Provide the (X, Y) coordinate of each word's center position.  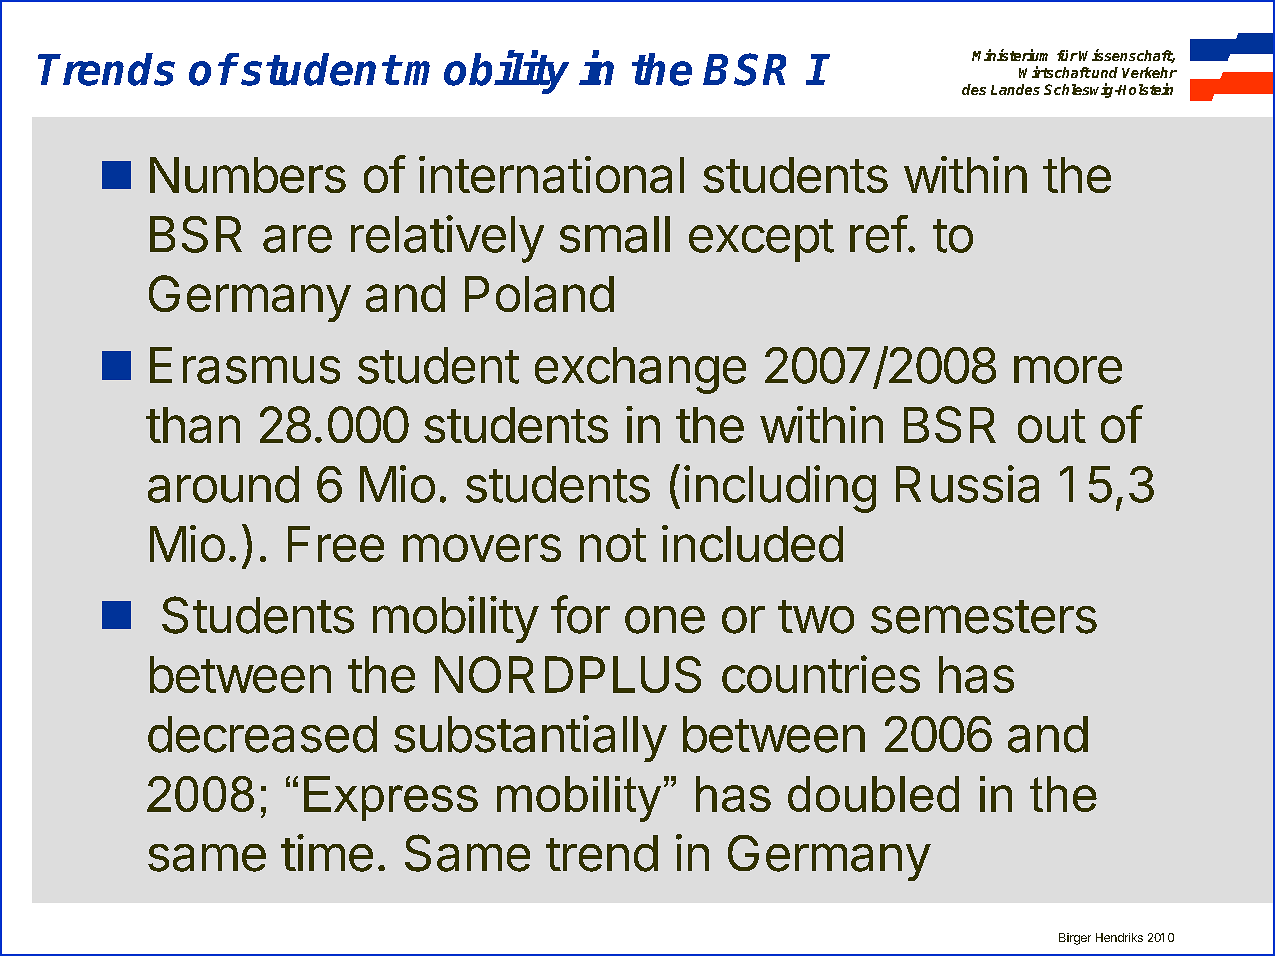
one (665, 620)
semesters (984, 617)
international (551, 174)
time (327, 853)
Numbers (248, 175)
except (761, 240)
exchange (640, 370)
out (1052, 426)
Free (336, 544)
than (193, 425)
